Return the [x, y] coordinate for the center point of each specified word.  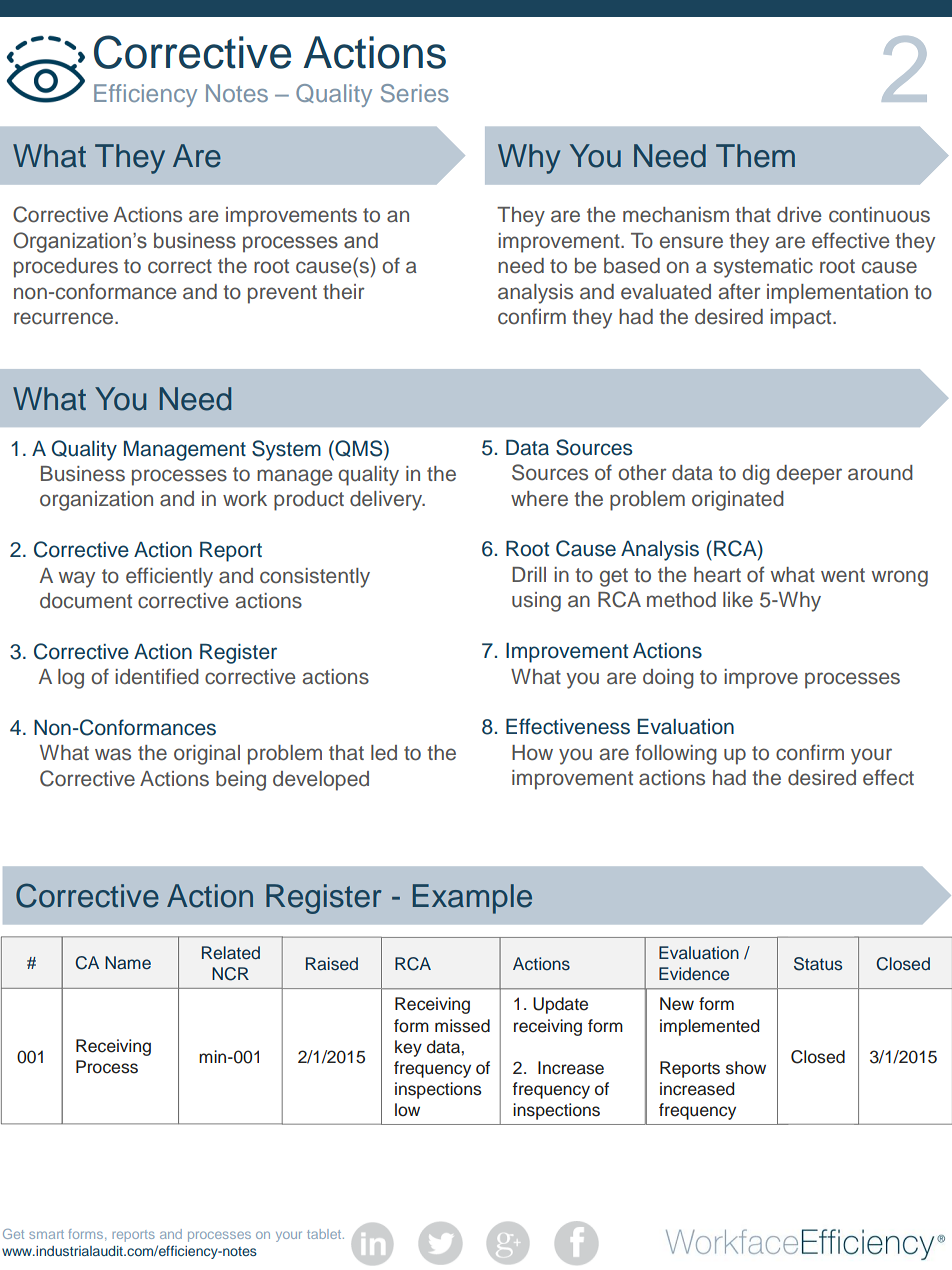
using [536, 602]
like [738, 600]
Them [755, 156]
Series [415, 93]
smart [46, 1234]
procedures [66, 268]
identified [157, 676]
